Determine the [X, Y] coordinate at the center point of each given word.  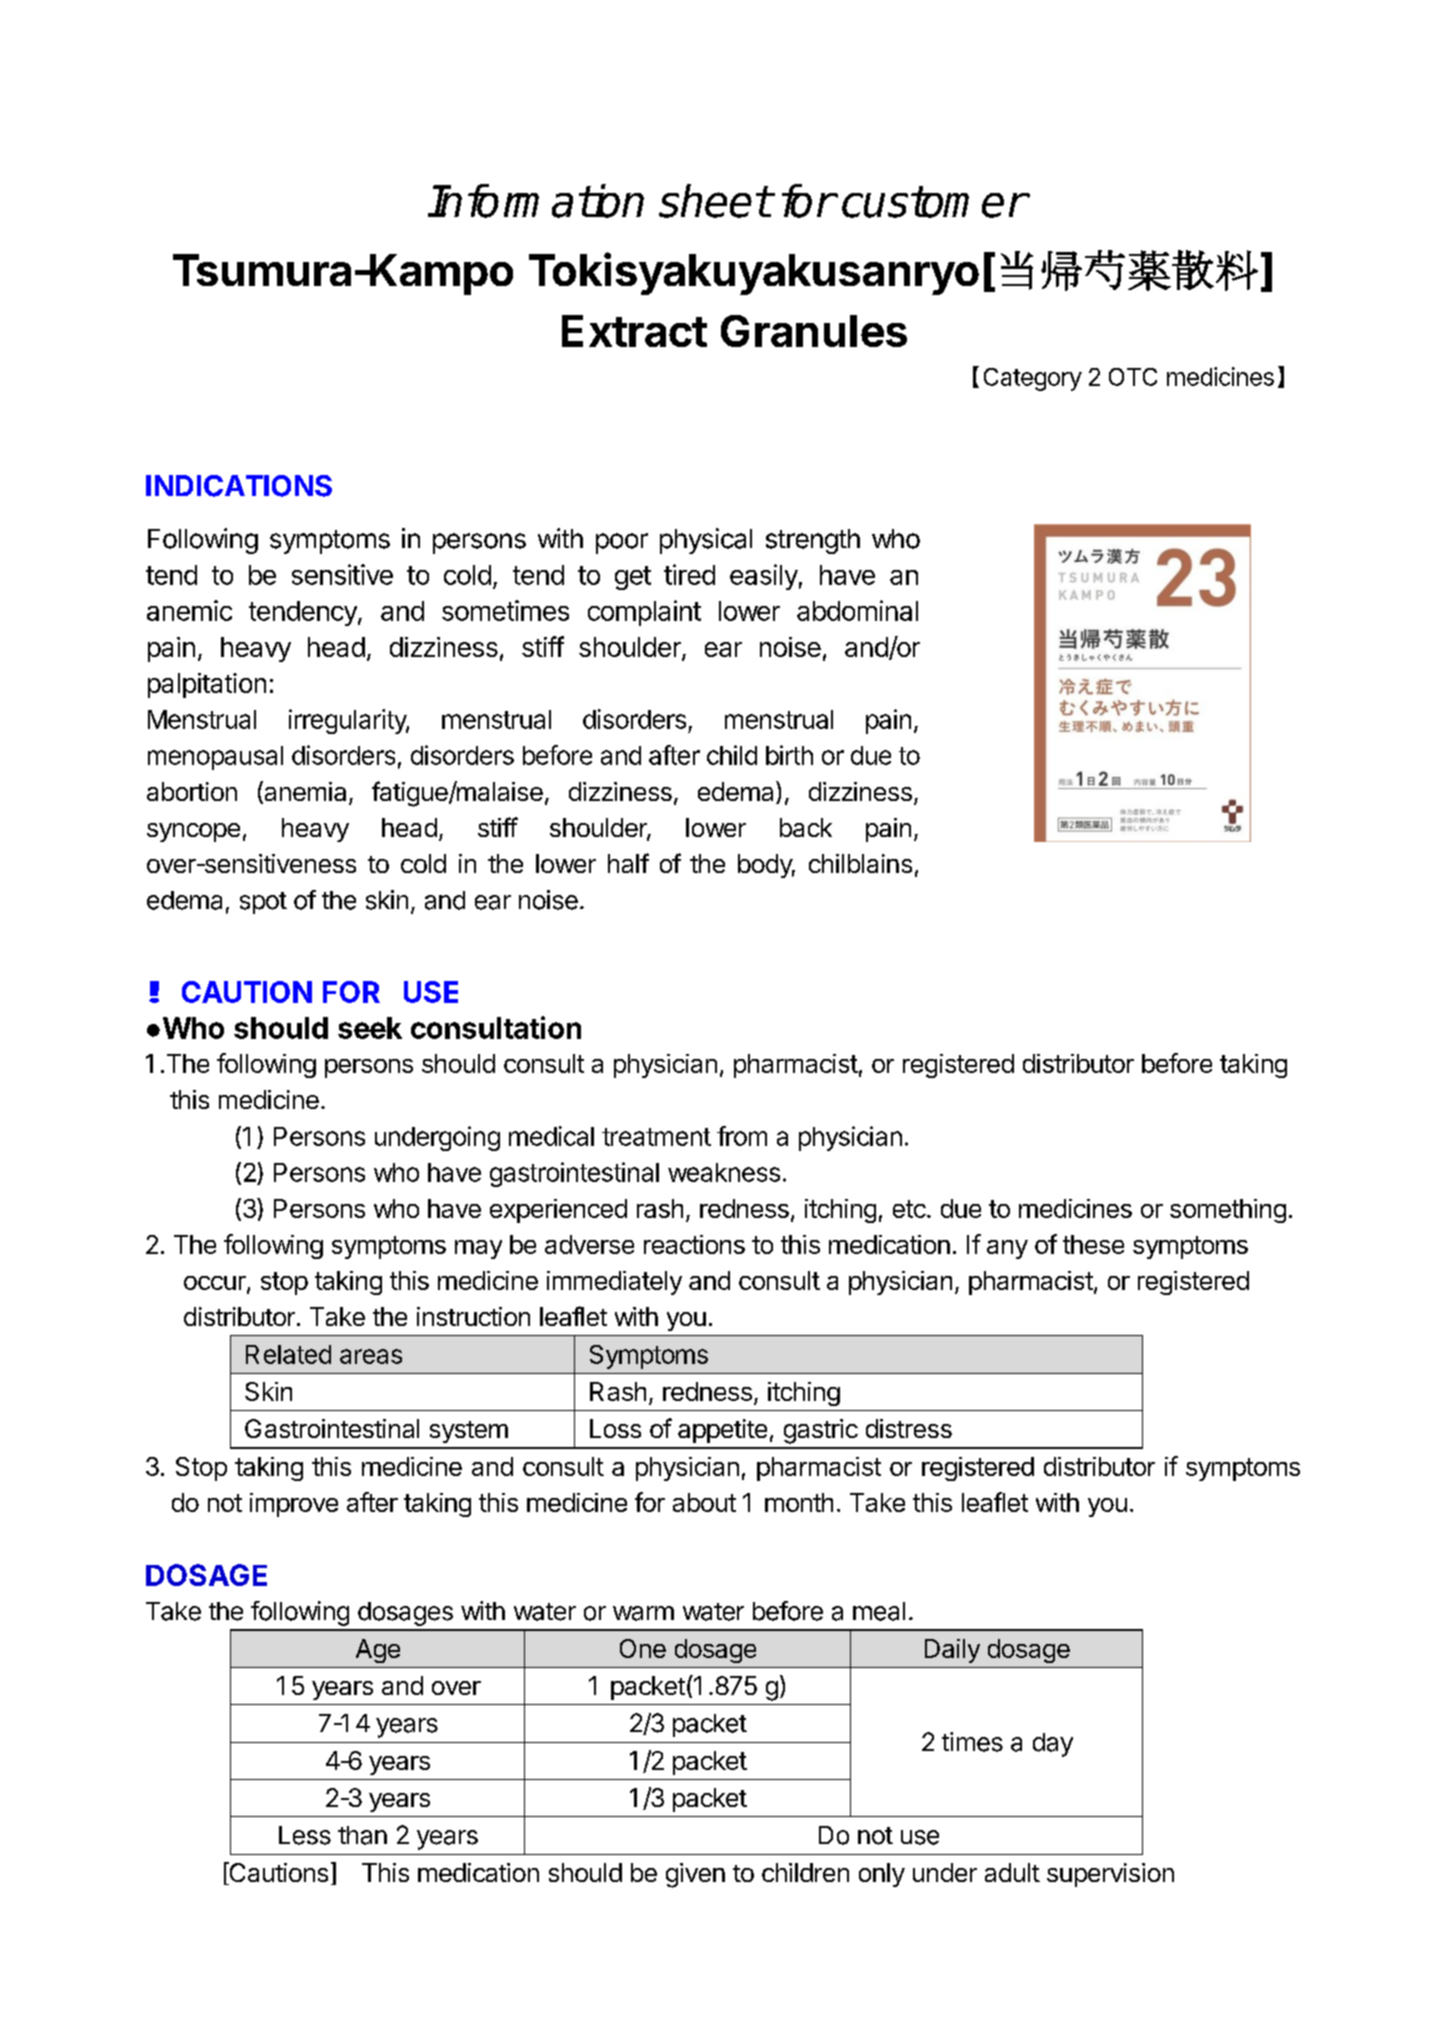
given [695, 1875]
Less [305, 1835]
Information [536, 201]
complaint [644, 613]
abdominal [857, 610]
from [742, 1136]
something [1228, 1211]
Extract [634, 331]
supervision [1110, 1875]
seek [370, 1028]
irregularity [349, 721]
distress [909, 1428]
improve [294, 1505]
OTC [1133, 377]
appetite [722, 1431]
